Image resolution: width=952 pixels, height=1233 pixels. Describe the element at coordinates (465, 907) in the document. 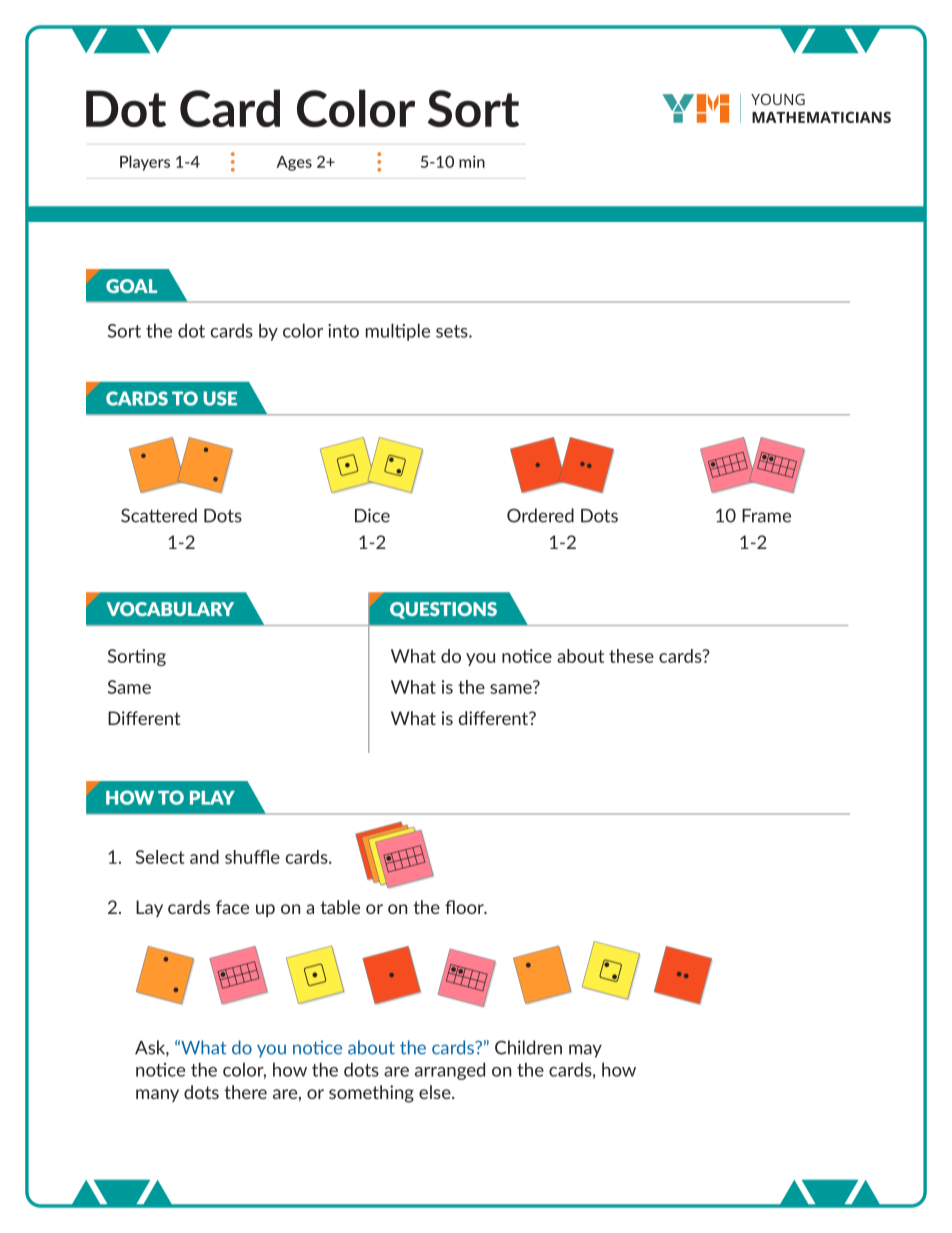

I see `floor` at that location.
